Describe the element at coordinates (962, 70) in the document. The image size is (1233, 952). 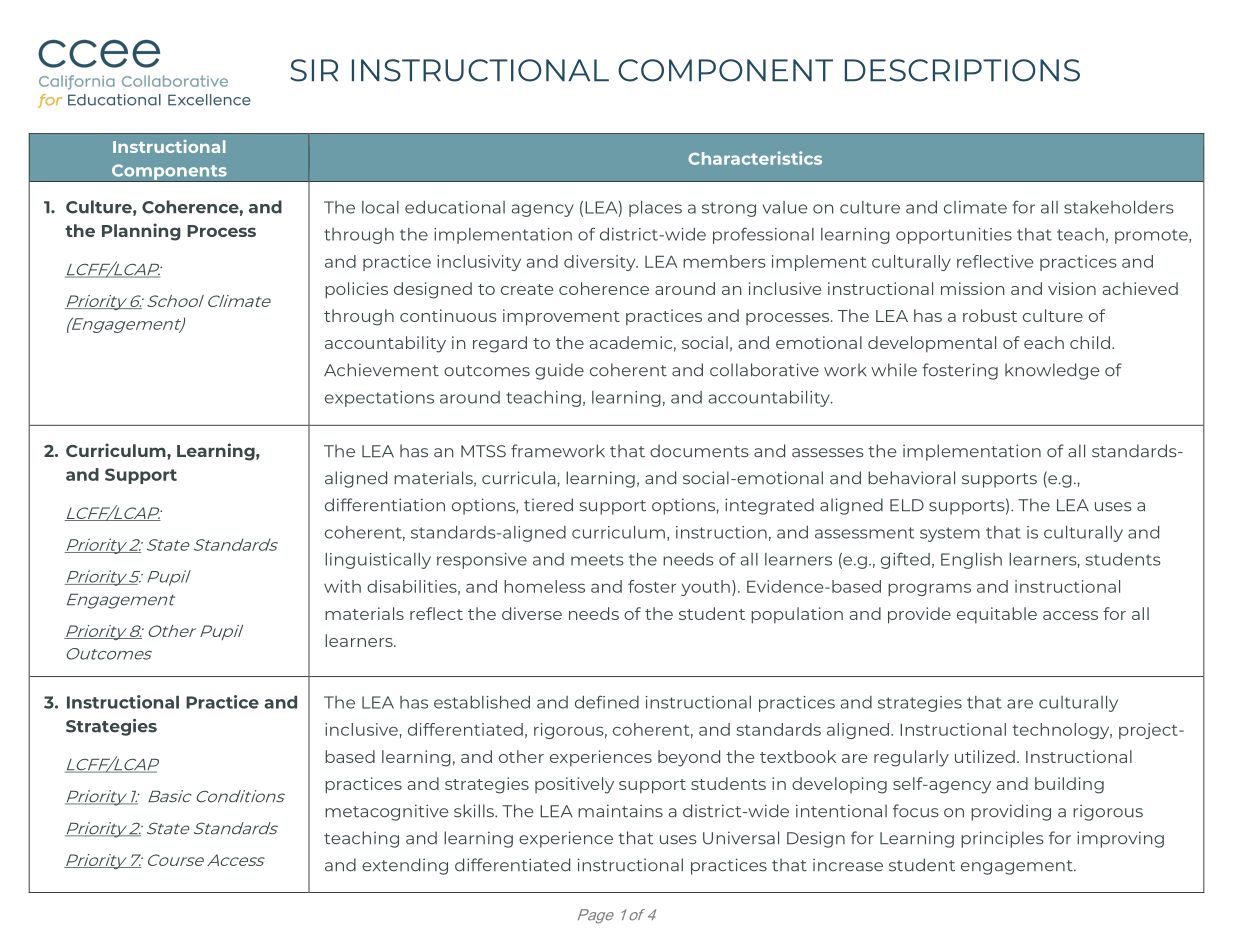
I see `DESCRIPTIONS` at that location.
